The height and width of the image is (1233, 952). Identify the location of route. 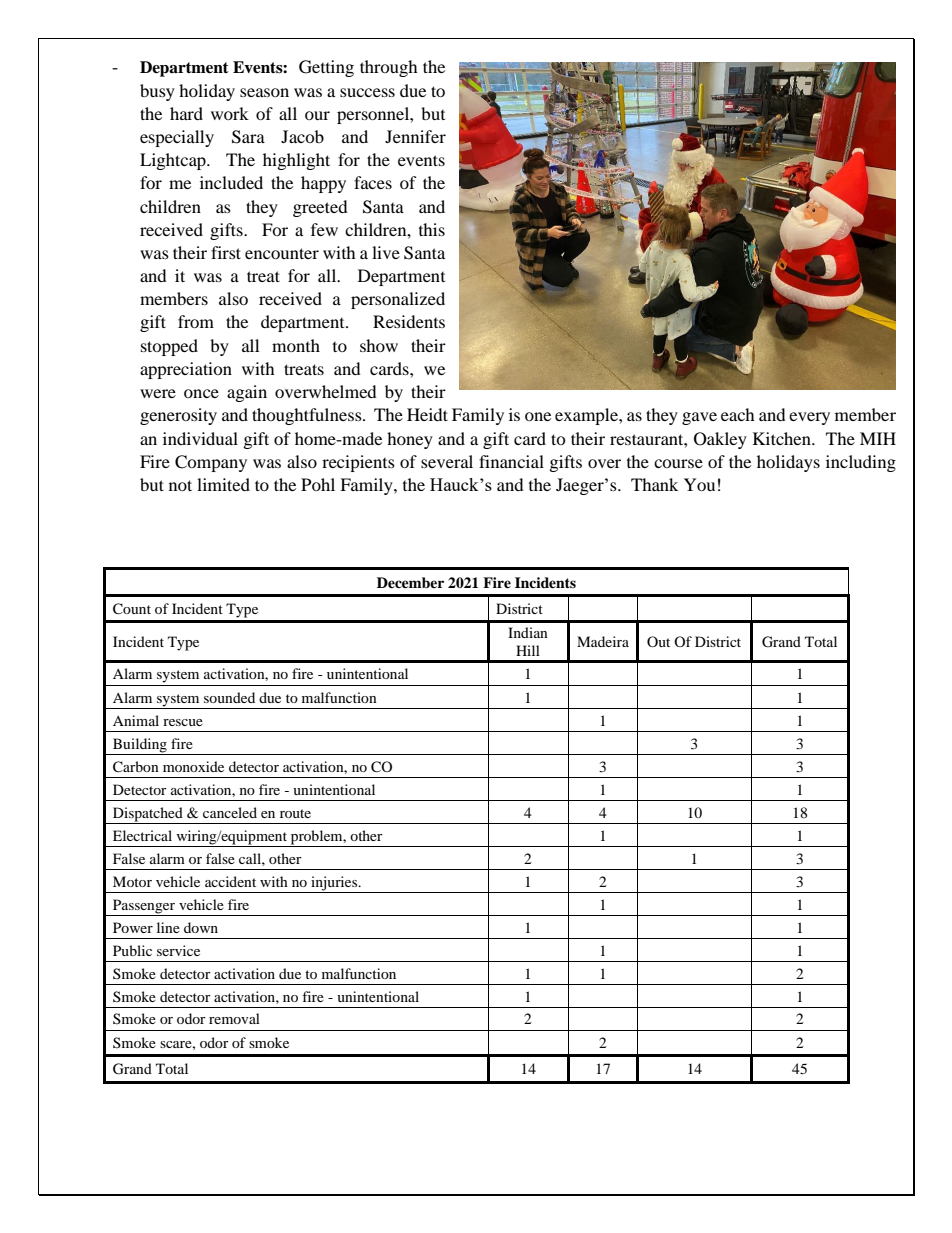
(295, 813).
